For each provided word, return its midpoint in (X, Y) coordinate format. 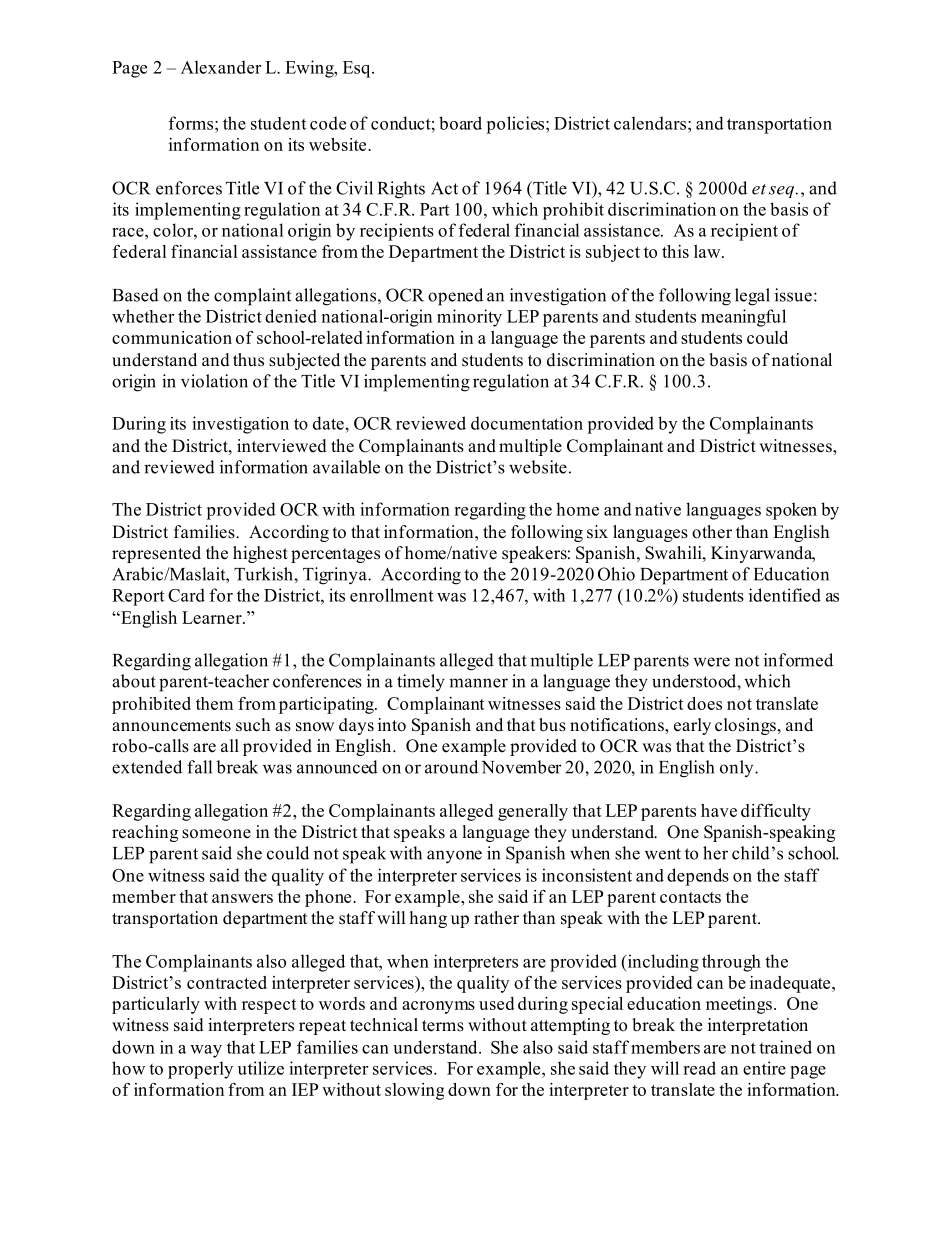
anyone (454, 857)
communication (172, 337)
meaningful (743, 318)
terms (443, 1026)
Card (186, 595)
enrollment (391, 595)
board (460, 123)
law (708, 251)
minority (469, 318)
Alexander (221, 67)
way (206, 1051)
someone (216, 834)
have (719, 810)
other (712, 532)
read (699, 1068)
